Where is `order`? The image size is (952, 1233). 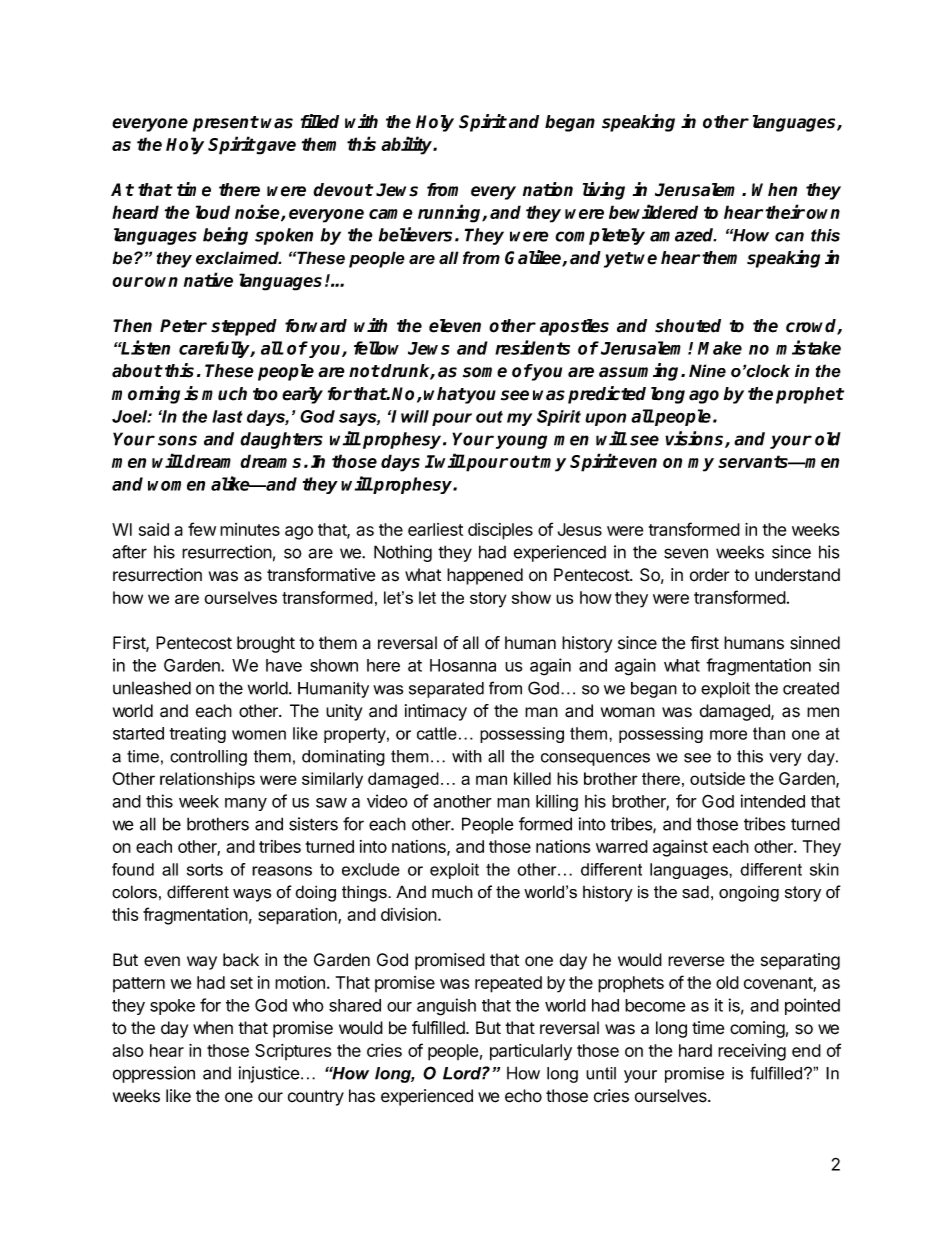 order is located at coordinates (710, 575).
